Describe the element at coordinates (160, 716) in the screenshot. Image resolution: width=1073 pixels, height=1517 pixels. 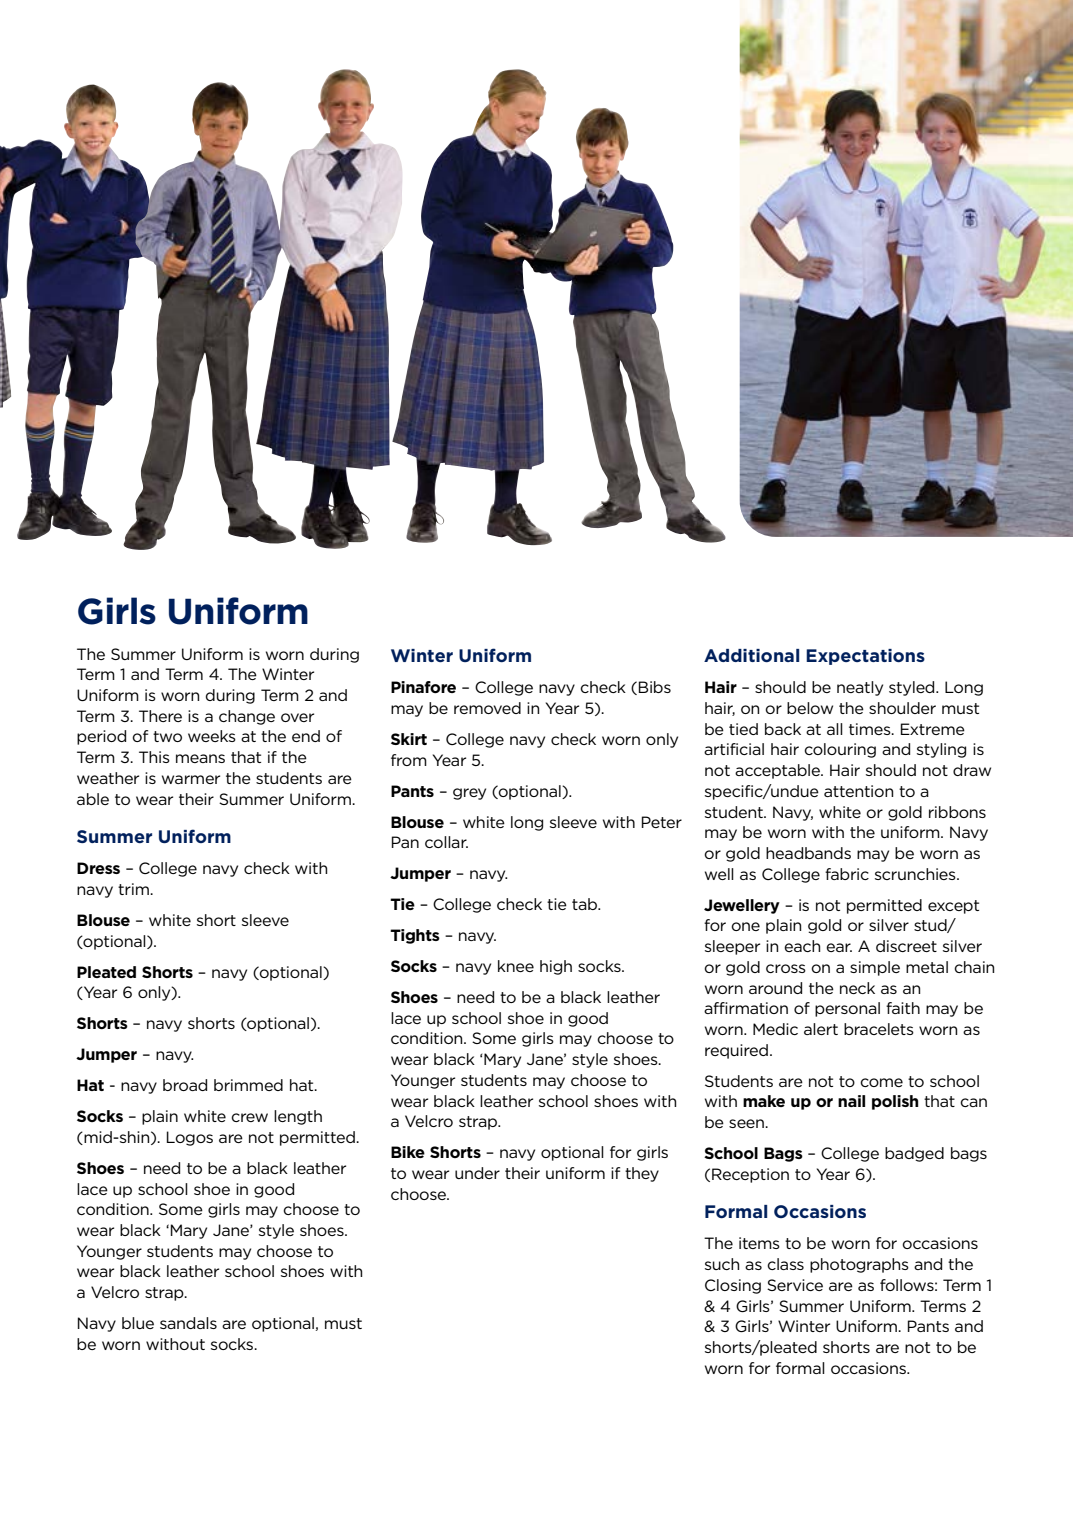
I see `There` at that location.
